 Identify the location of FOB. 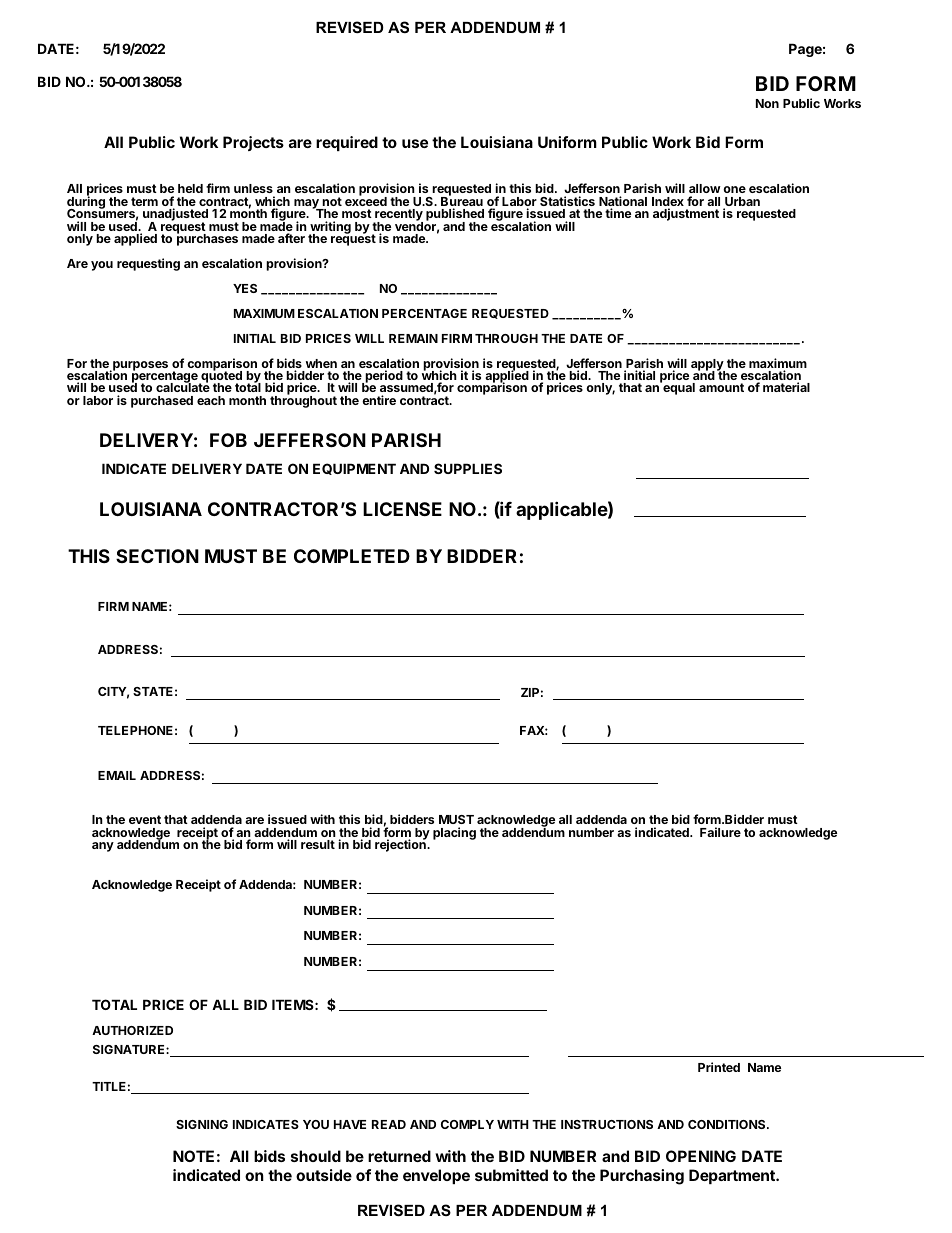
(228, 440).
